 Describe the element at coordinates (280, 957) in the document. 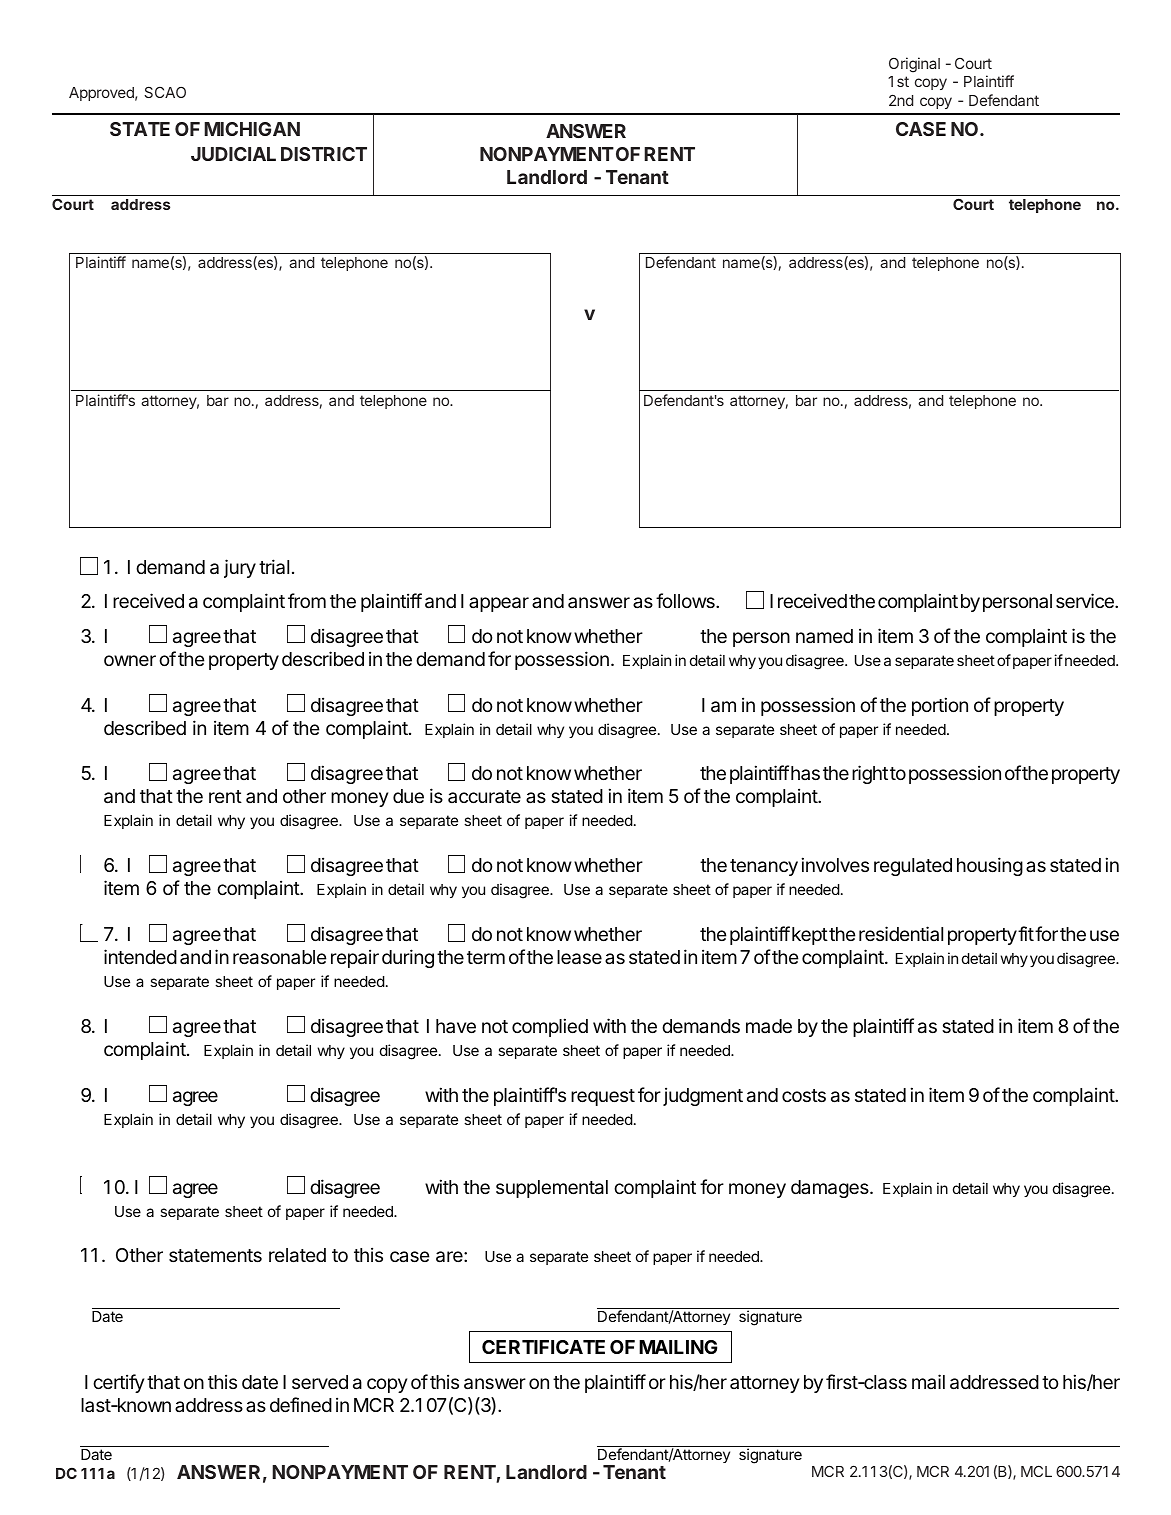

I see `reasonable` at that location.
